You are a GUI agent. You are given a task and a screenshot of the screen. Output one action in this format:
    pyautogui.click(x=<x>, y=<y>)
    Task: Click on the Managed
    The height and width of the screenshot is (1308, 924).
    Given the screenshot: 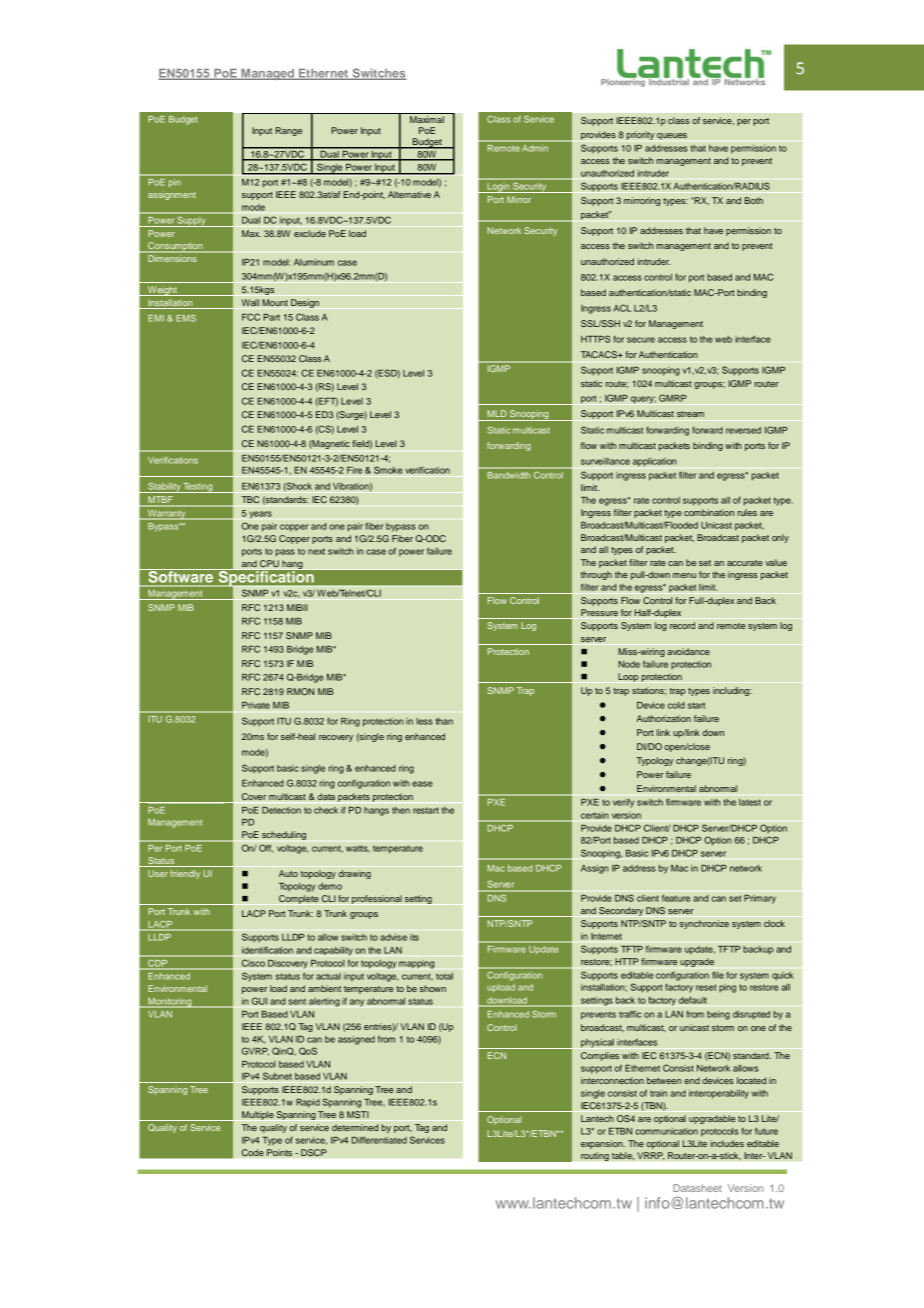 What is the action you would take?
    pyautogui.click(x=268, y=74)
